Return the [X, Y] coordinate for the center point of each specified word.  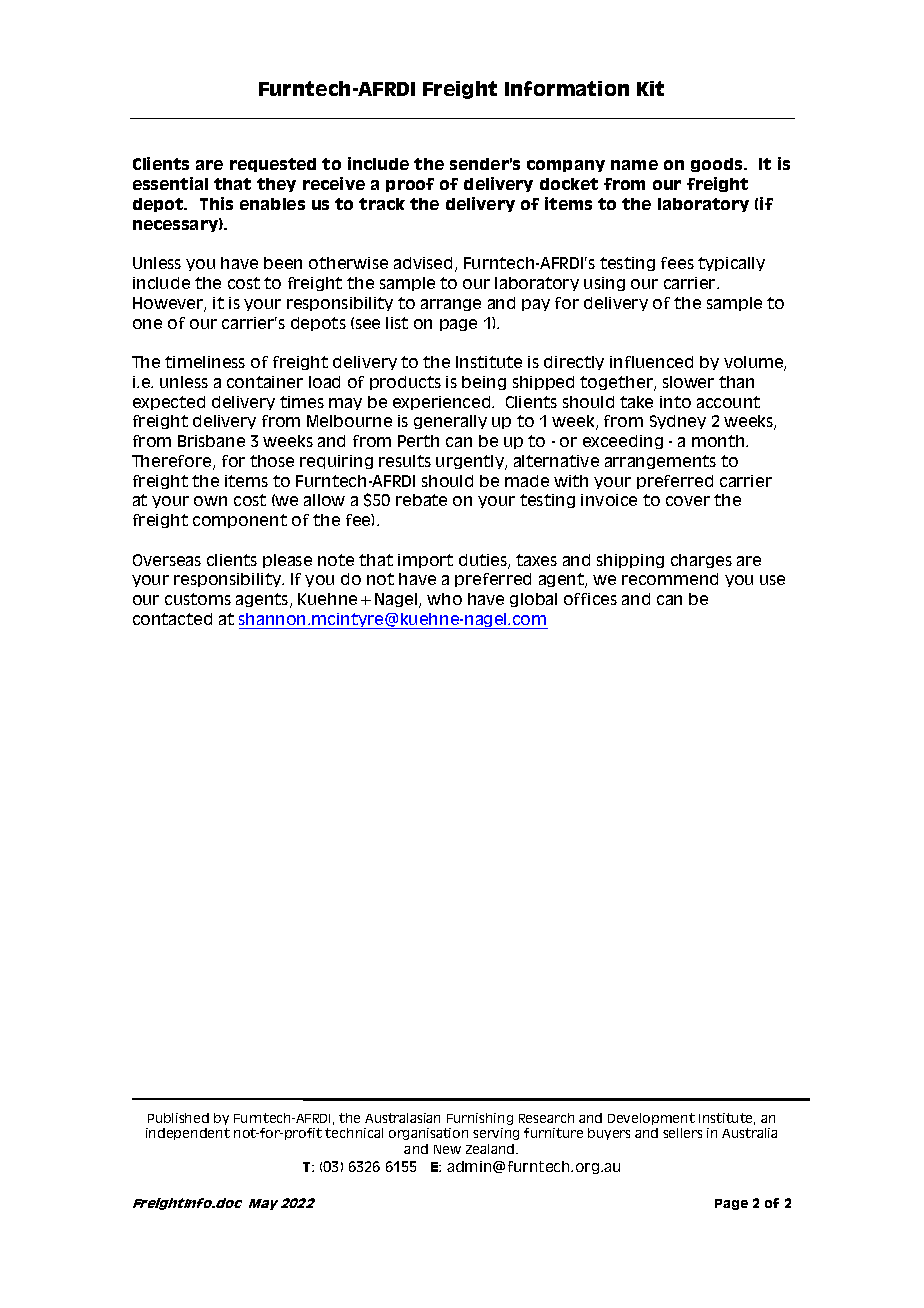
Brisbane [211, 441]
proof [410, 185]
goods [718, 165]
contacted [172, 619]
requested [273, 165]
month [719, 441]
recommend [670, 579]
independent [188, 1134]
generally [450, 422]
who [444, 599]
